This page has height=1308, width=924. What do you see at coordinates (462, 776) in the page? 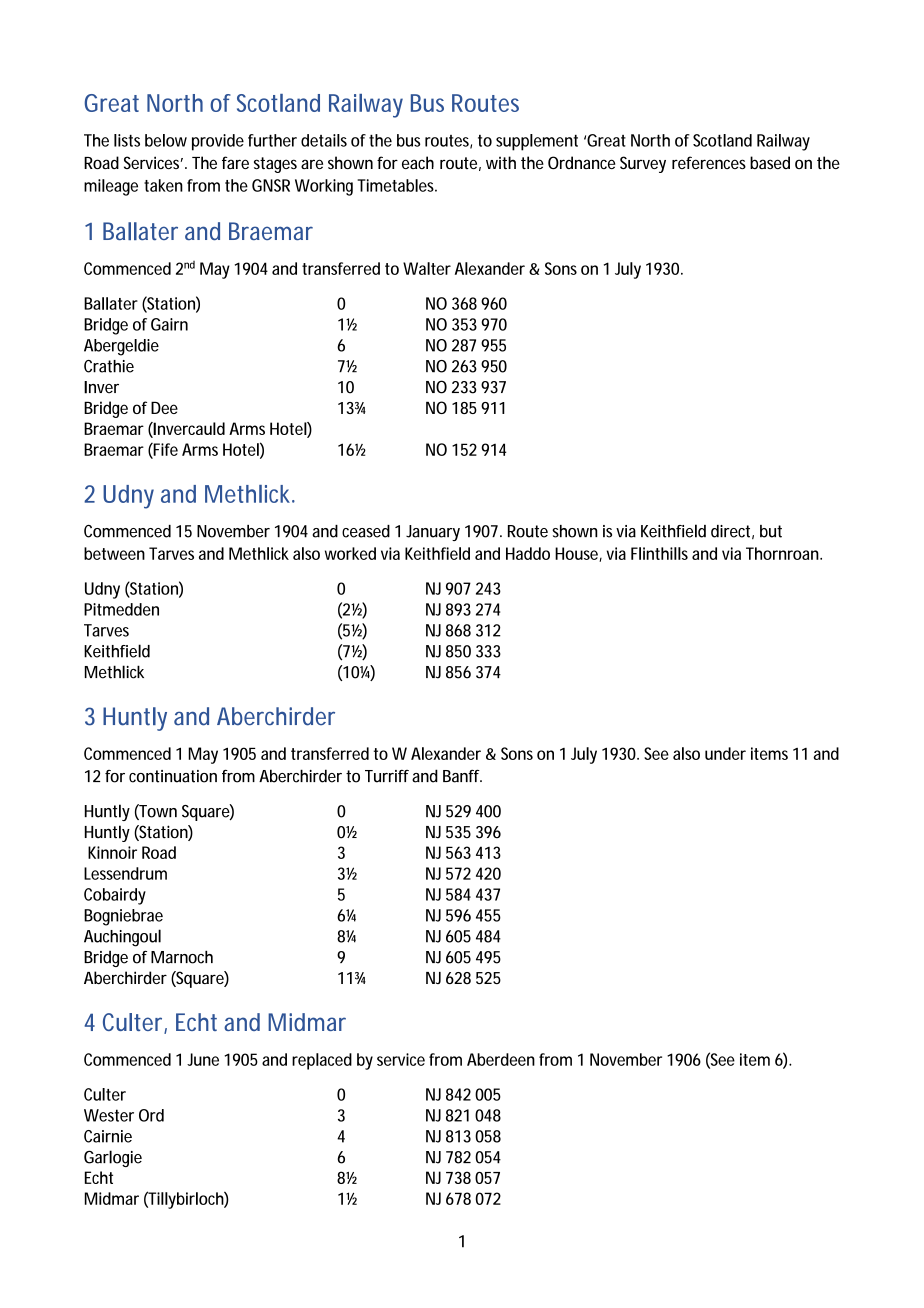
I see `Banff` at bounding box center [462, 776].
